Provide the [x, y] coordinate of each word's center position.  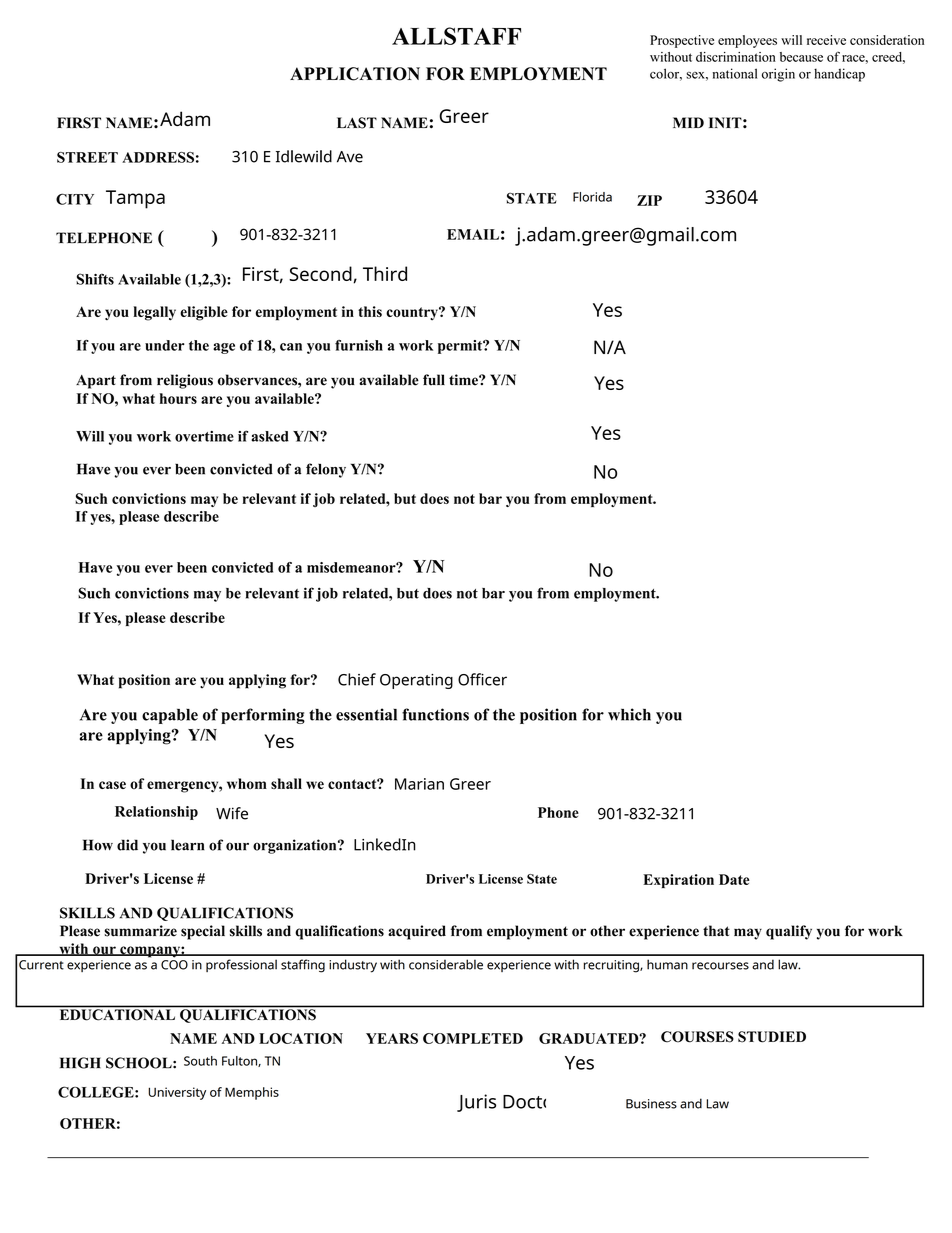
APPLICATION [355, 74]
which [629, 714]
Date [734, 879]
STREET [87, 157]
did [127, 845]
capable [170, 716]
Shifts [95, 279]
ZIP [649, 200]
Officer [482, 679]
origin [778, 75]
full [434, 380]
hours [178, 398]
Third [385, 273]
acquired [417, 932]
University [177, 1093]
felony [326, 470]
